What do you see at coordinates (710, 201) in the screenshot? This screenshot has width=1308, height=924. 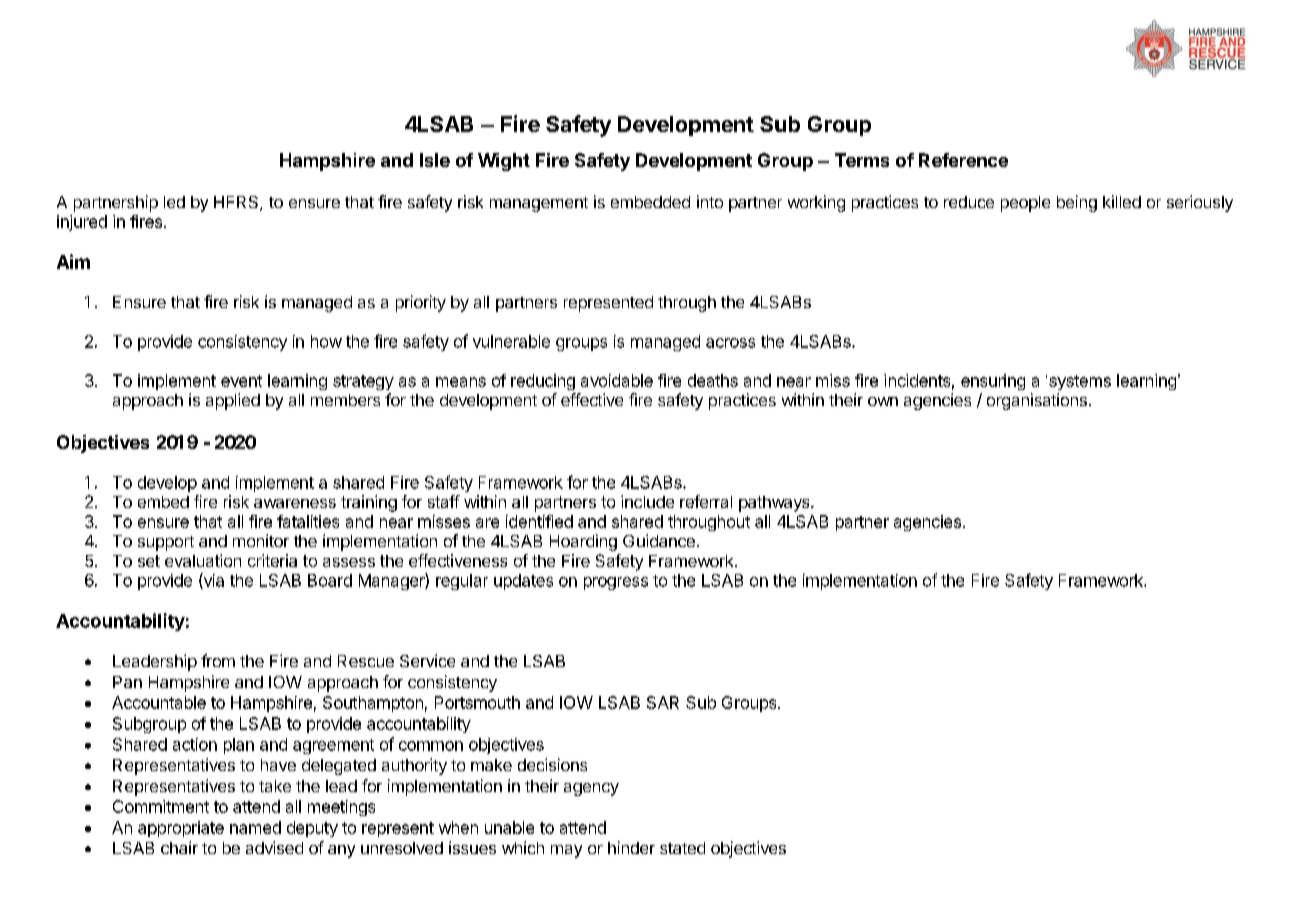 I see `into` at bounding box center [710, 201].
